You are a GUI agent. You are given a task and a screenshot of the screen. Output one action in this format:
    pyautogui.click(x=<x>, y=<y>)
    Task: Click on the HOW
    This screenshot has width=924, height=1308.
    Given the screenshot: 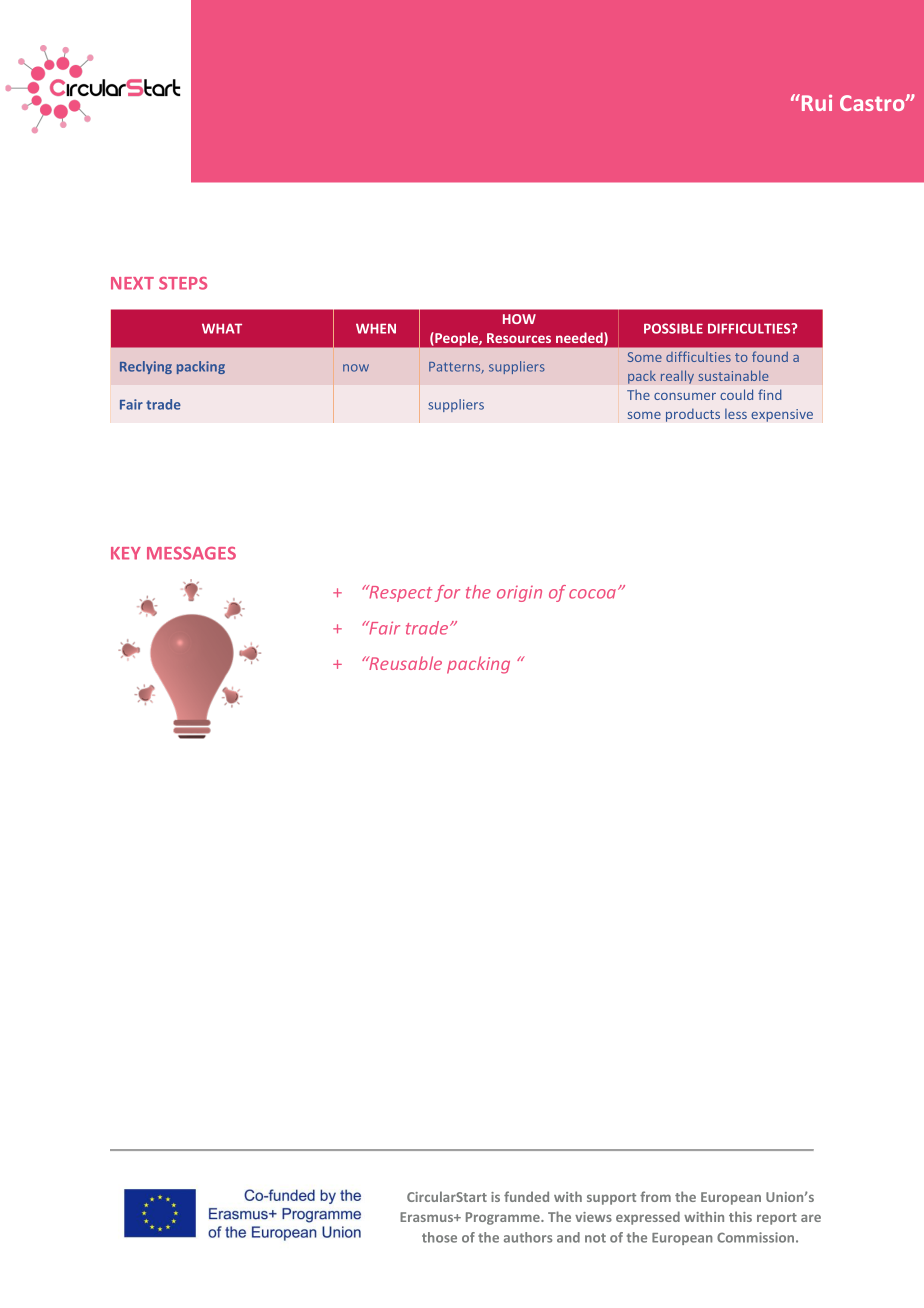 What is the action you would take?
    pyautogui.click(x=519, y=319)
